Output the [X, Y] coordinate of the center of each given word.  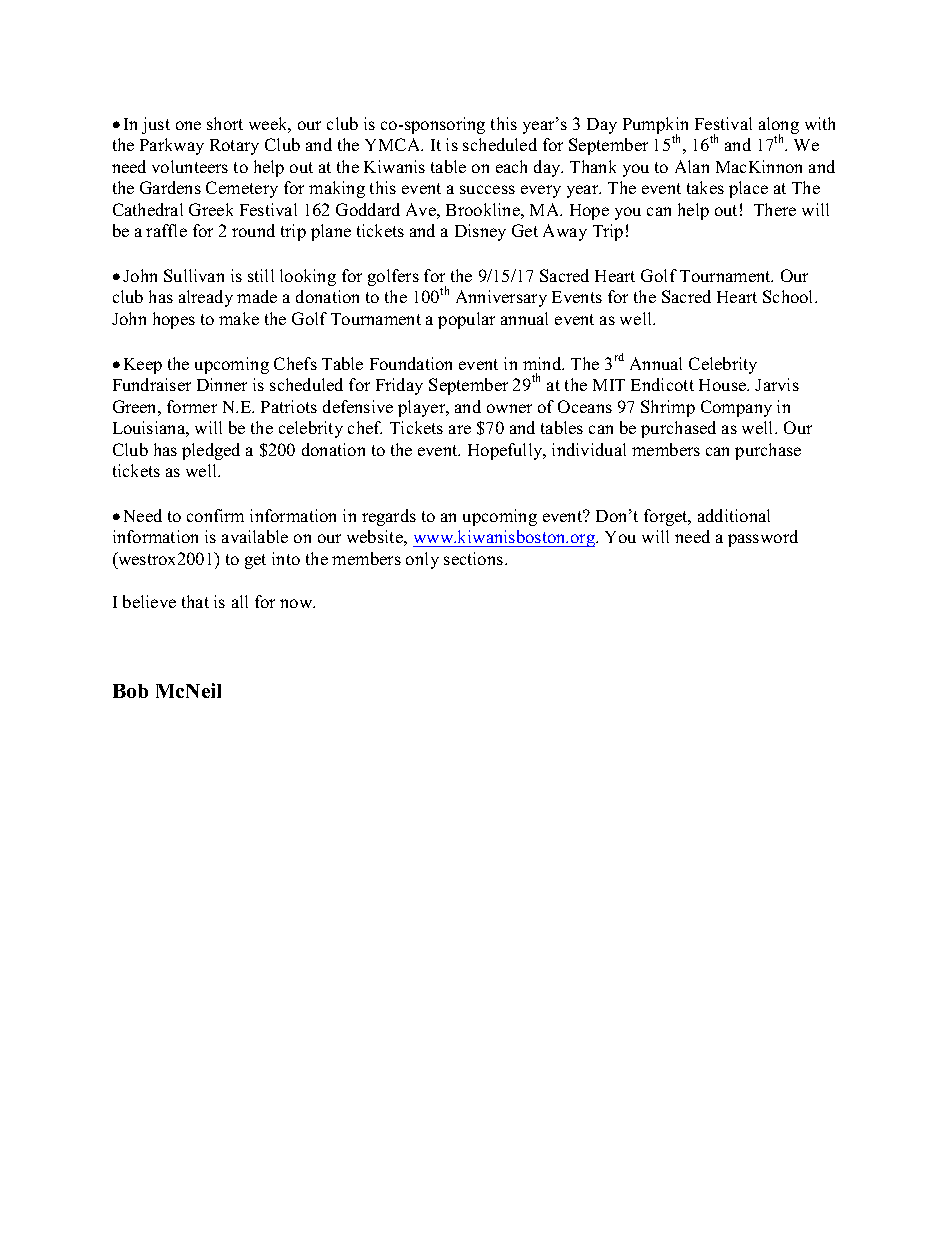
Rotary [234, 147]
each [511, 166]
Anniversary [501, 298]
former [192, 406]
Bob [130, 691]
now [297, 603]
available [255, 536]
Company [736, 408]
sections [475, 558]
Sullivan [194, 275]
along [779, 127]
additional [734, 515]
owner [509, 408]
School [789, 296]
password [763, 538]
